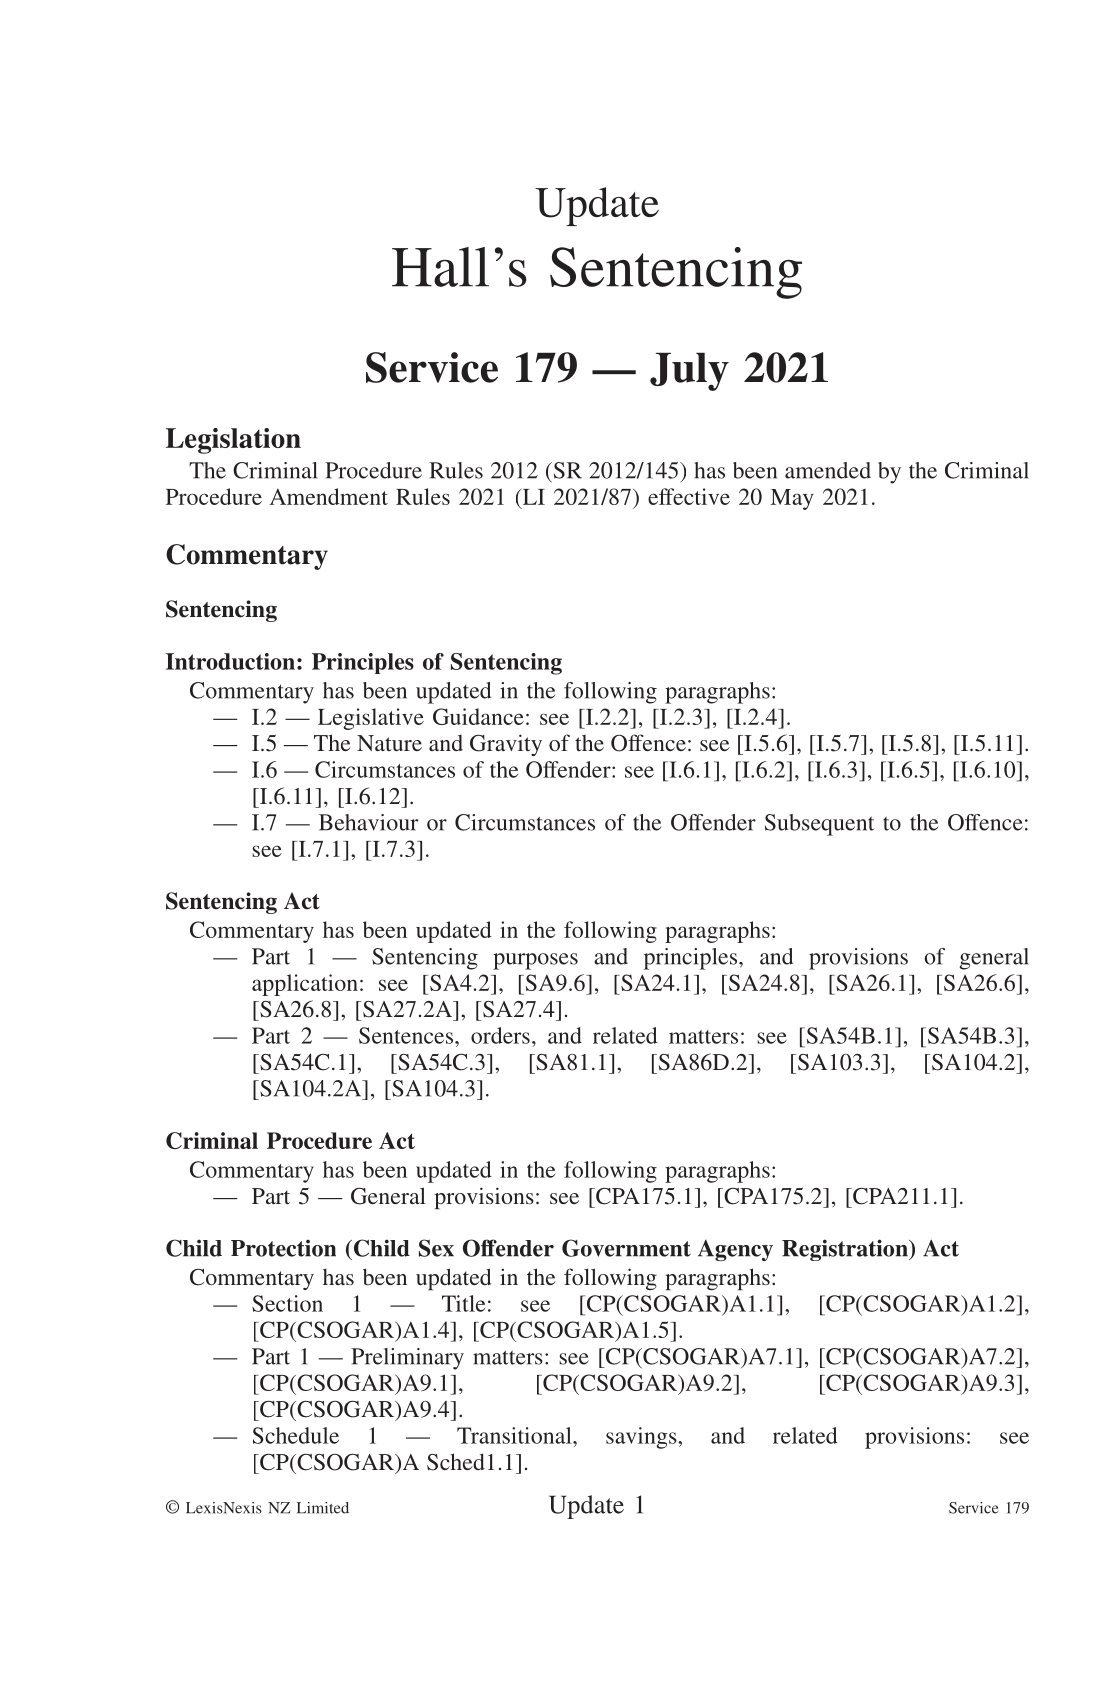  Describe the element at coordinates (515, 1435) in the screenshot. I see `Transitional` at that location.
